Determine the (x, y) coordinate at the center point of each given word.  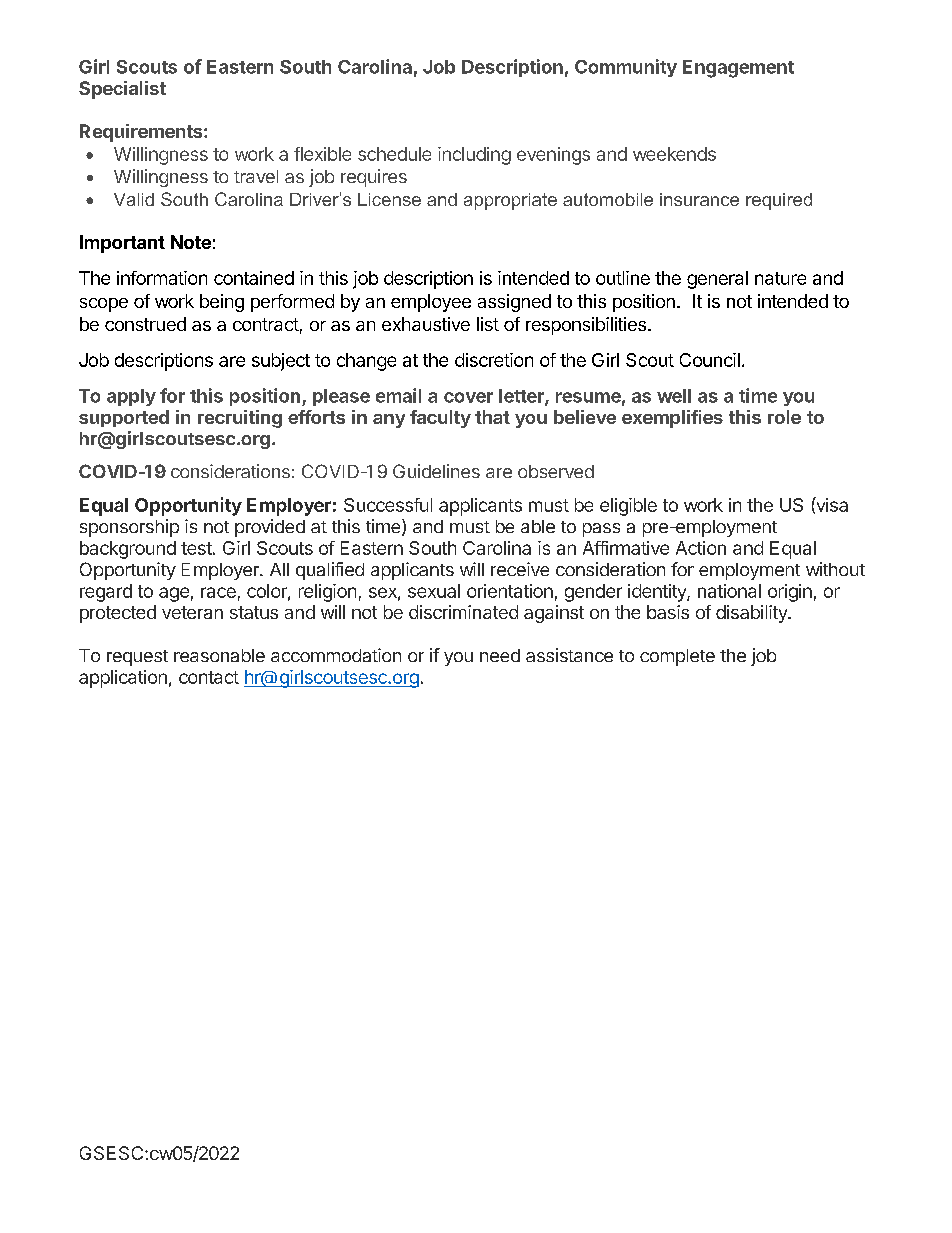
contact (209, 677)
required (779, 201)
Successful (388, 505)
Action (701, 548)
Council (710, 360)
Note (191, 242)
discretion (494, 360)
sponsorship (129, 528)
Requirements (142, 133)
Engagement (738, 69)
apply (131, 397)
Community (626, 68)
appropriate (510, 201)
